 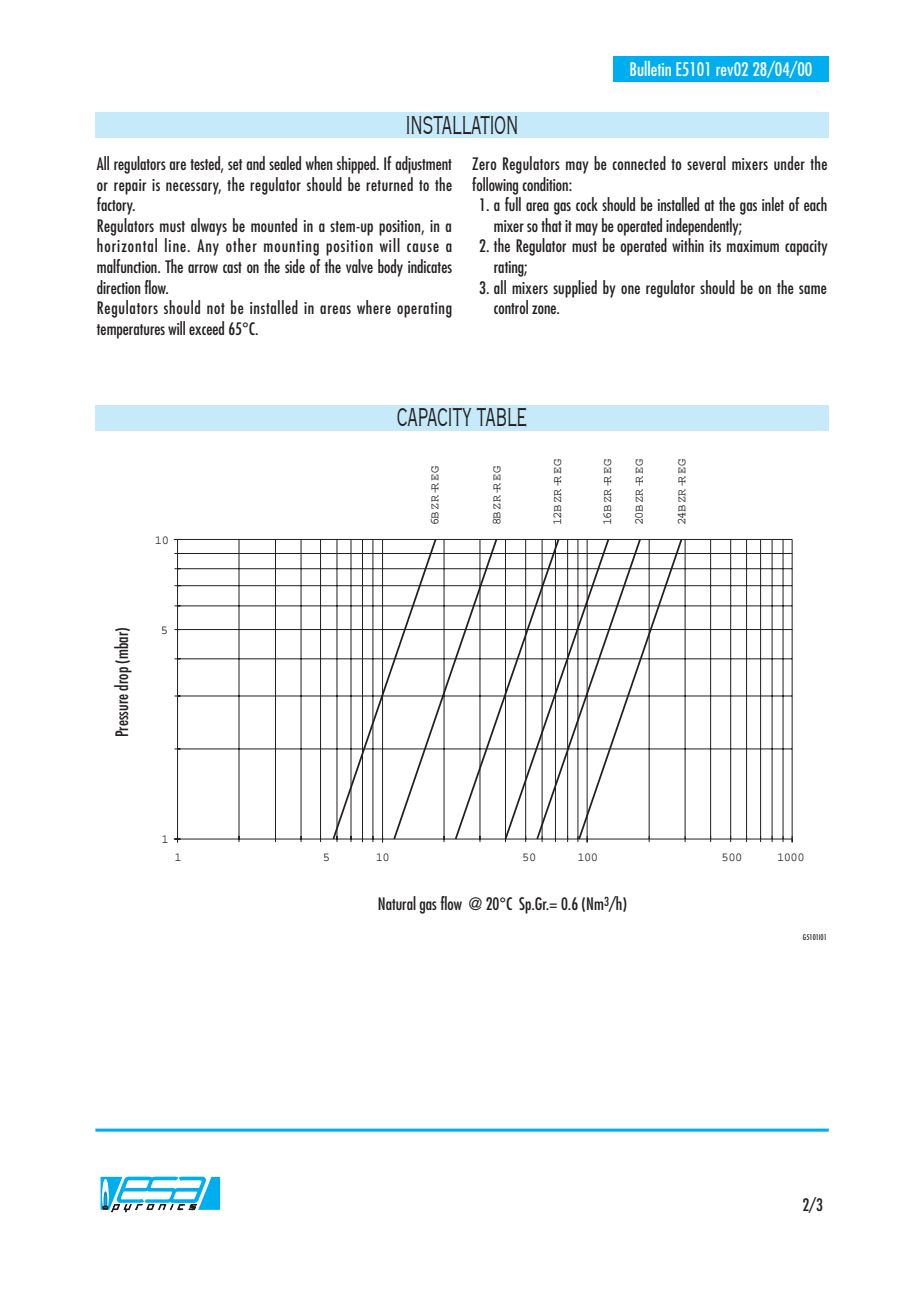 I want to click on control, so click(x=511, y=307).
